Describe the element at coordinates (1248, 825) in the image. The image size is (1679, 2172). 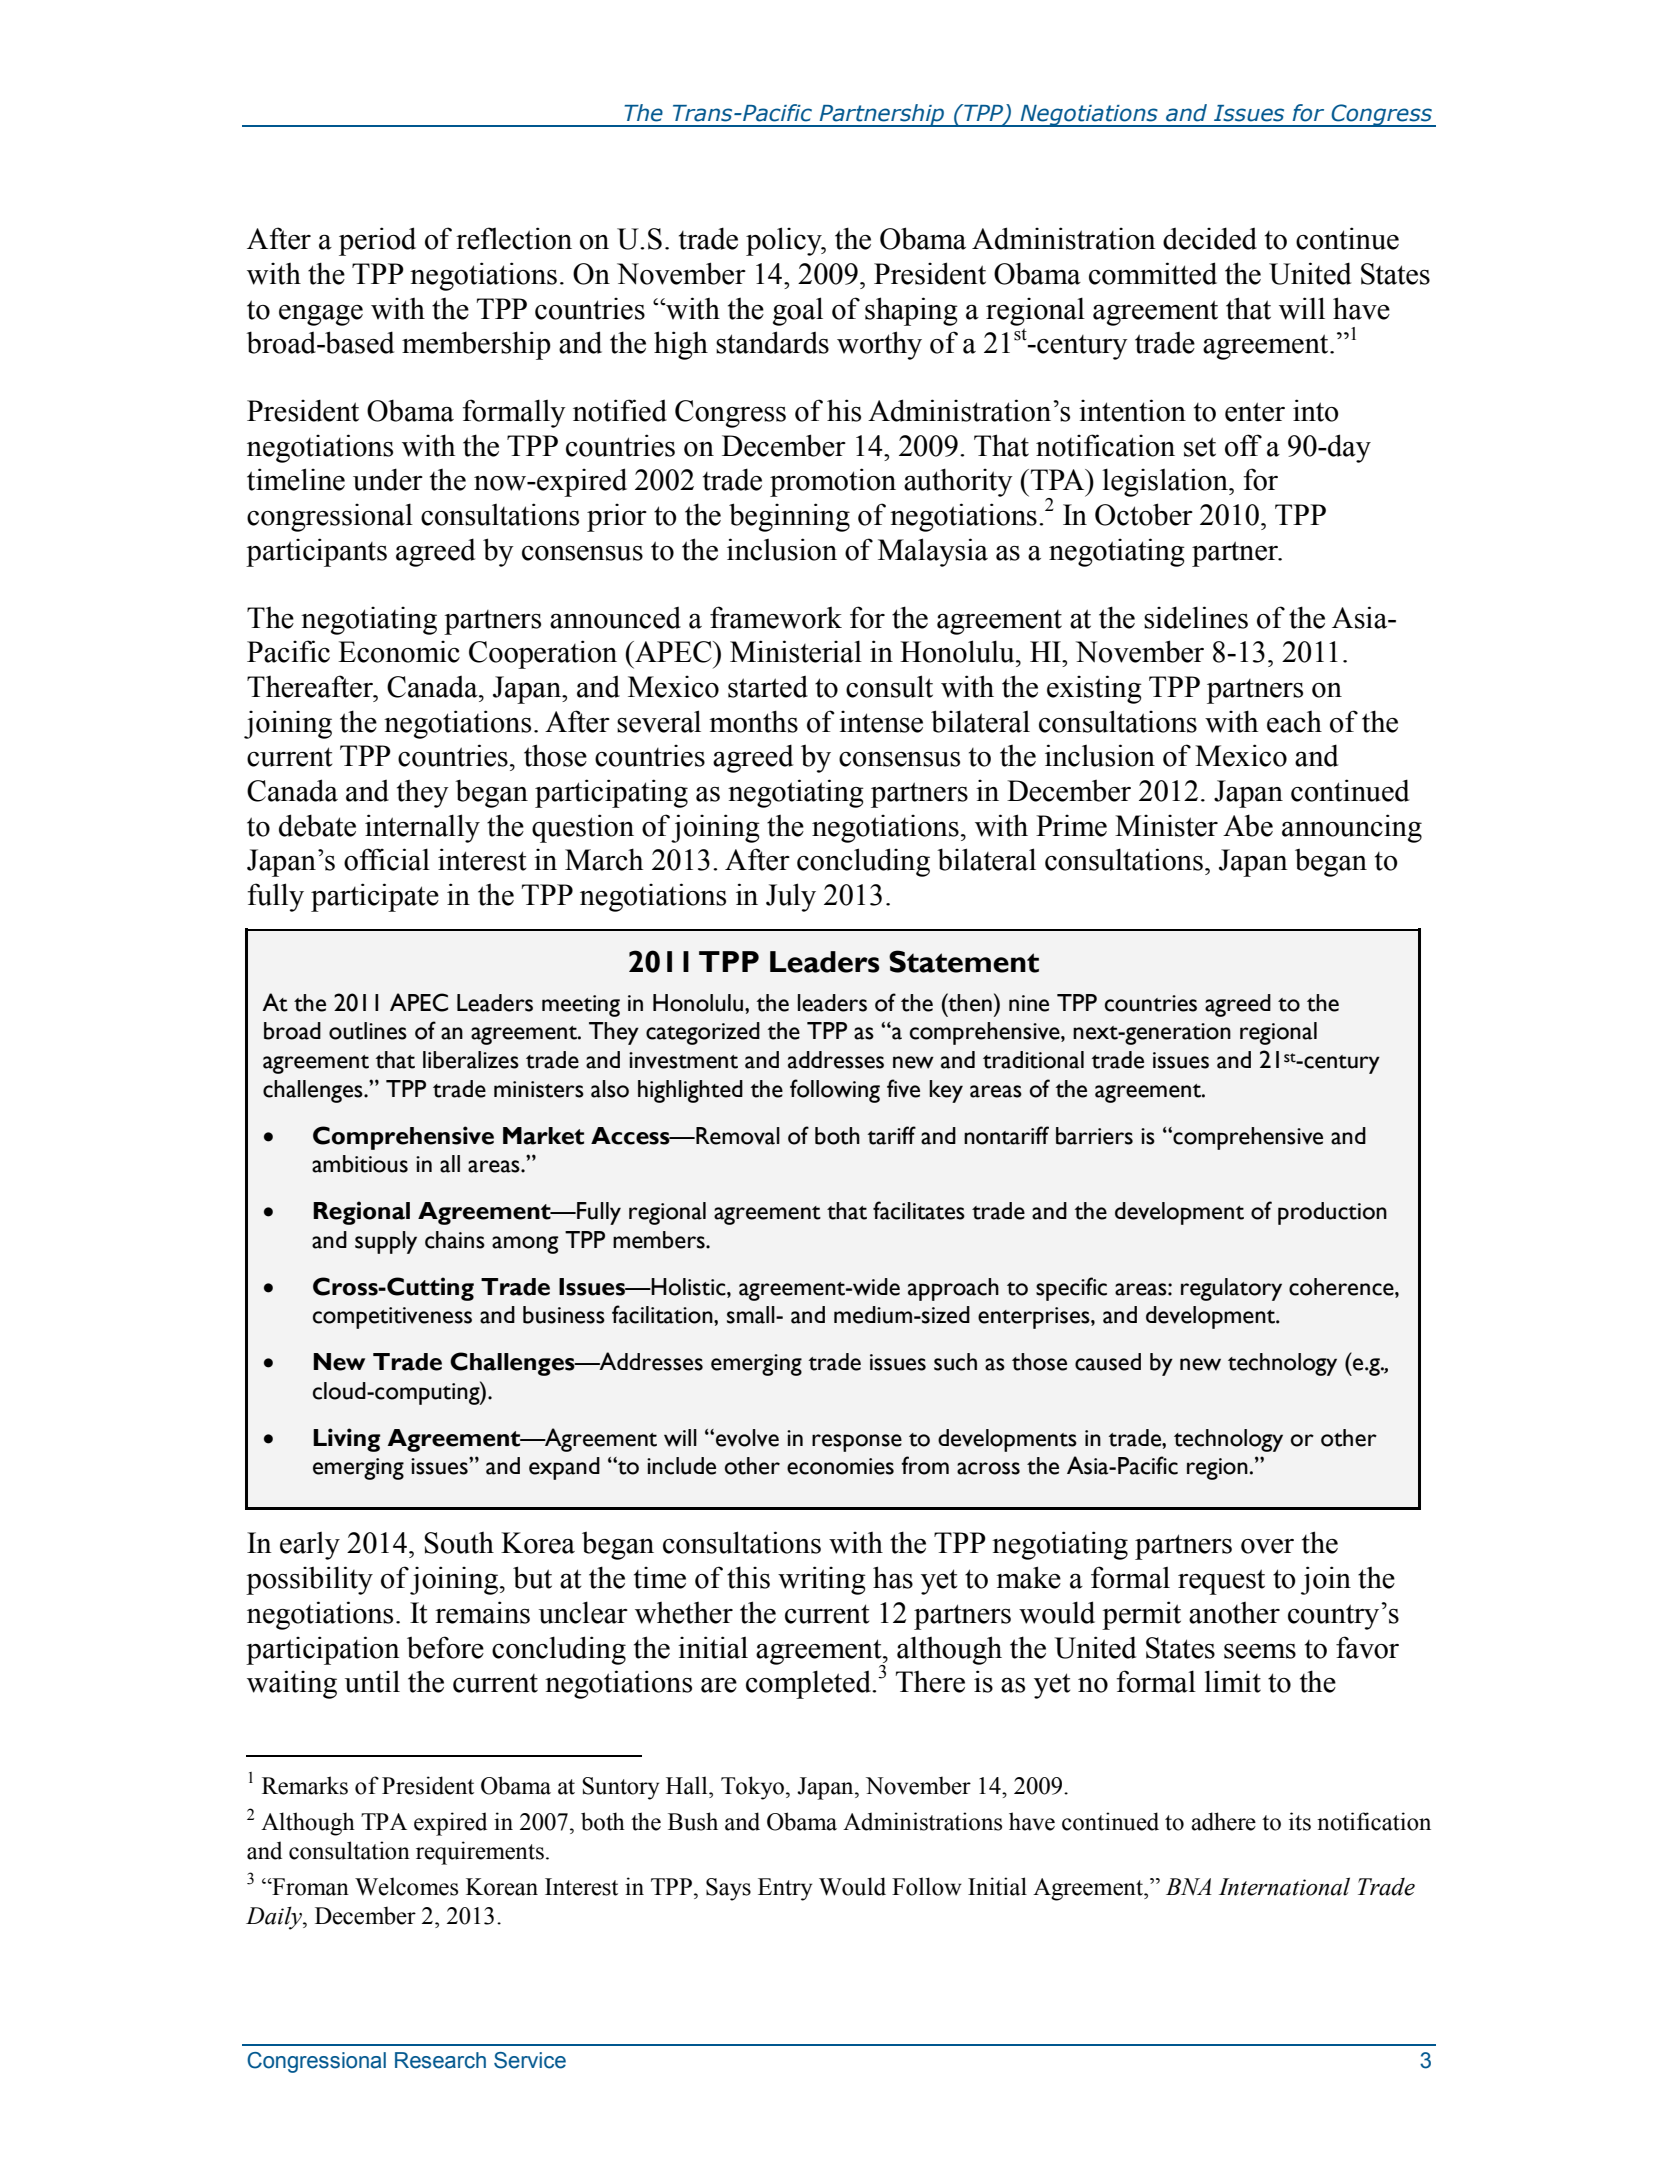
I see `Abe` at that location.
